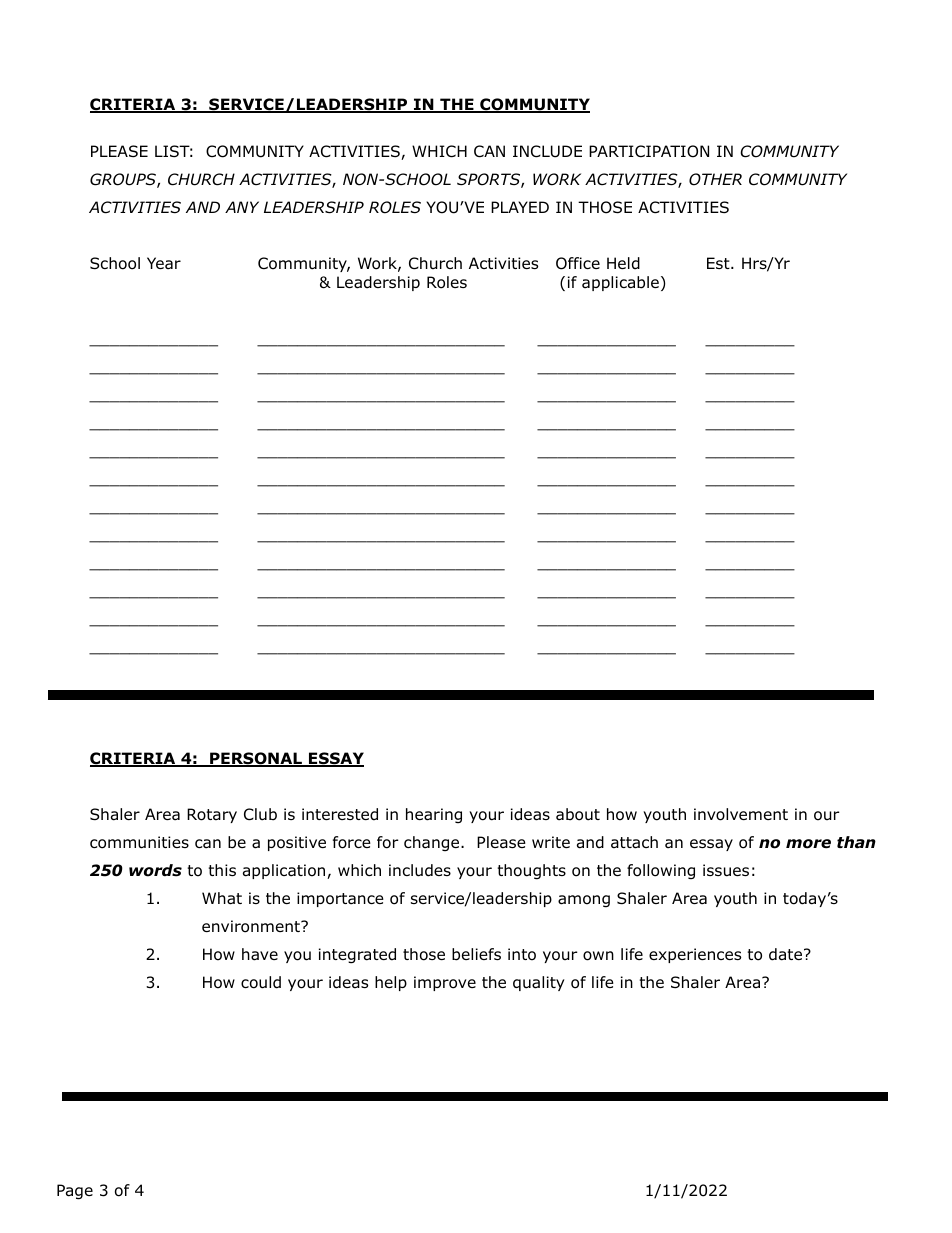 Image resolution: width=952 pixels, height=1233 pixels. I want to click on improve, so click(445, 983).
